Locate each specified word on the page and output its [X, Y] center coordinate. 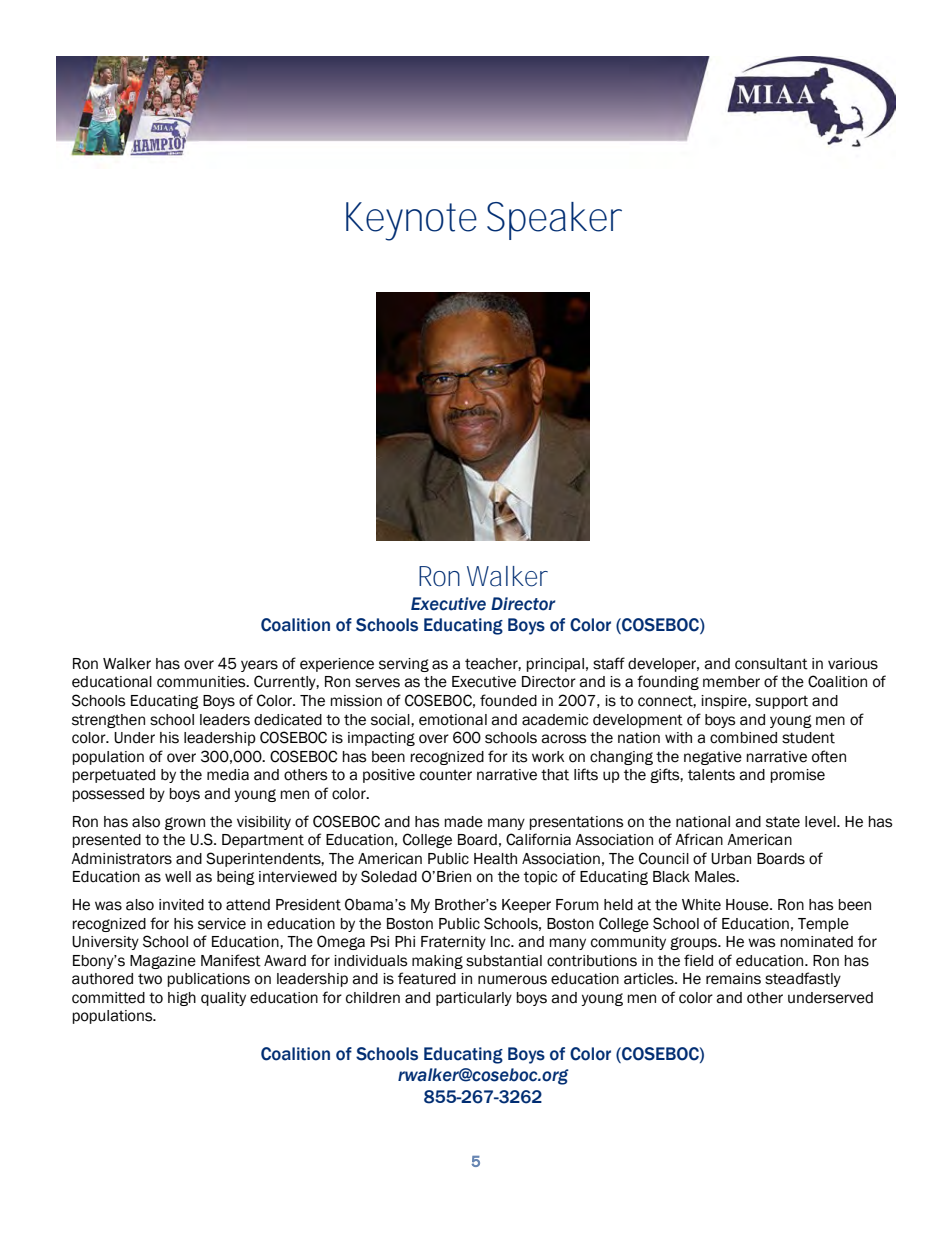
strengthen [108, 721]
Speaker [554, 221]
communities [202, 682]
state [783, 822]
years [259, 666]
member [731, 682]
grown [185, 823]
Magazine [163, 962]
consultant [771, 664]
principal [555, 665]
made [463, 822]
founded [508, 700]
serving [404, 665]
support [781, 702]
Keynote [411, 221]
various [853, 664]
